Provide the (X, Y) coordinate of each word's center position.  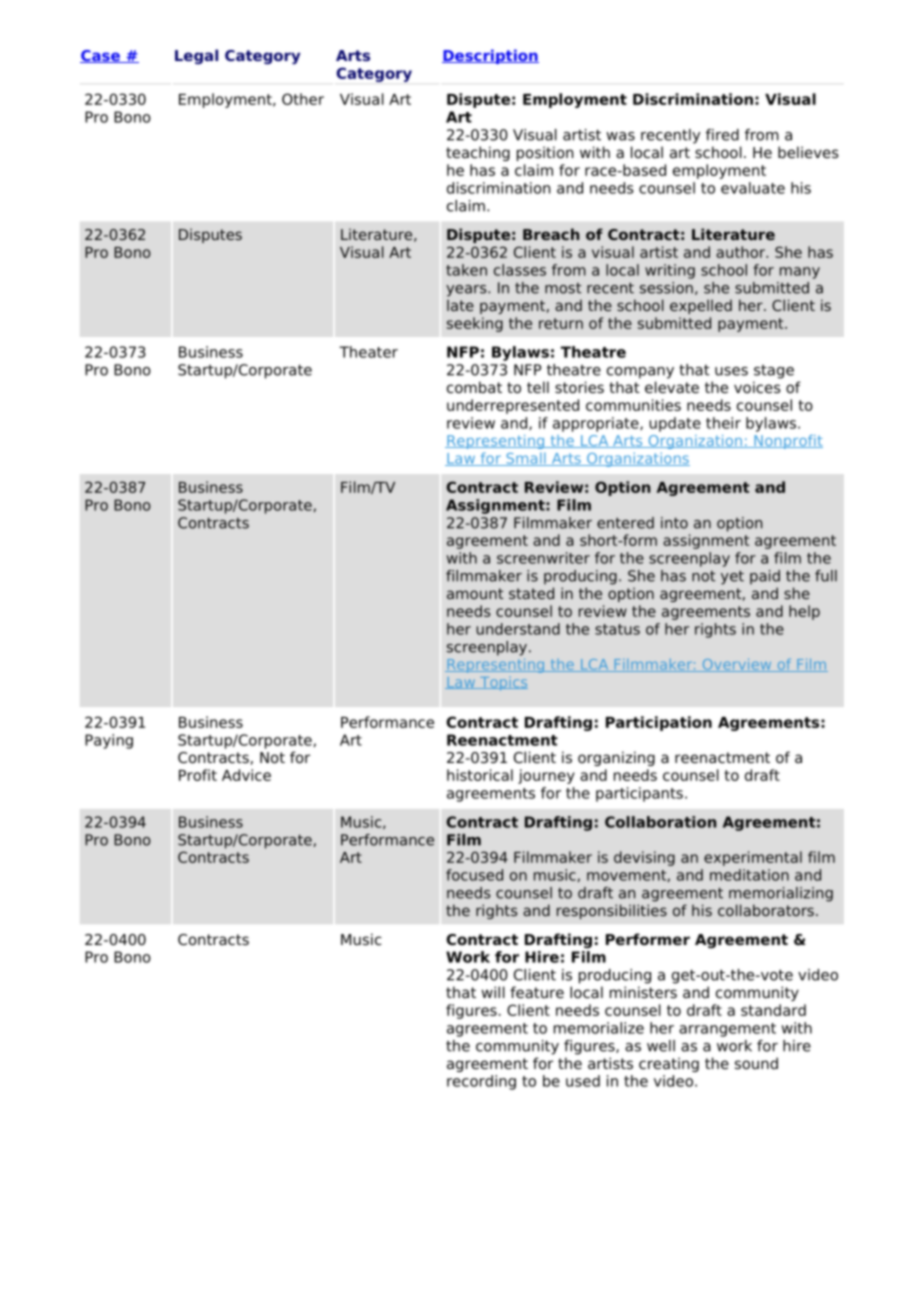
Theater (368, 352)
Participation (659, 723)
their (723, 423)
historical (480, 775)
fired (722, 135)
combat (474, 387)
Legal (196, 56)
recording (481, 1082)
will (493, 992)
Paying (109, 741)
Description (490, 56)
